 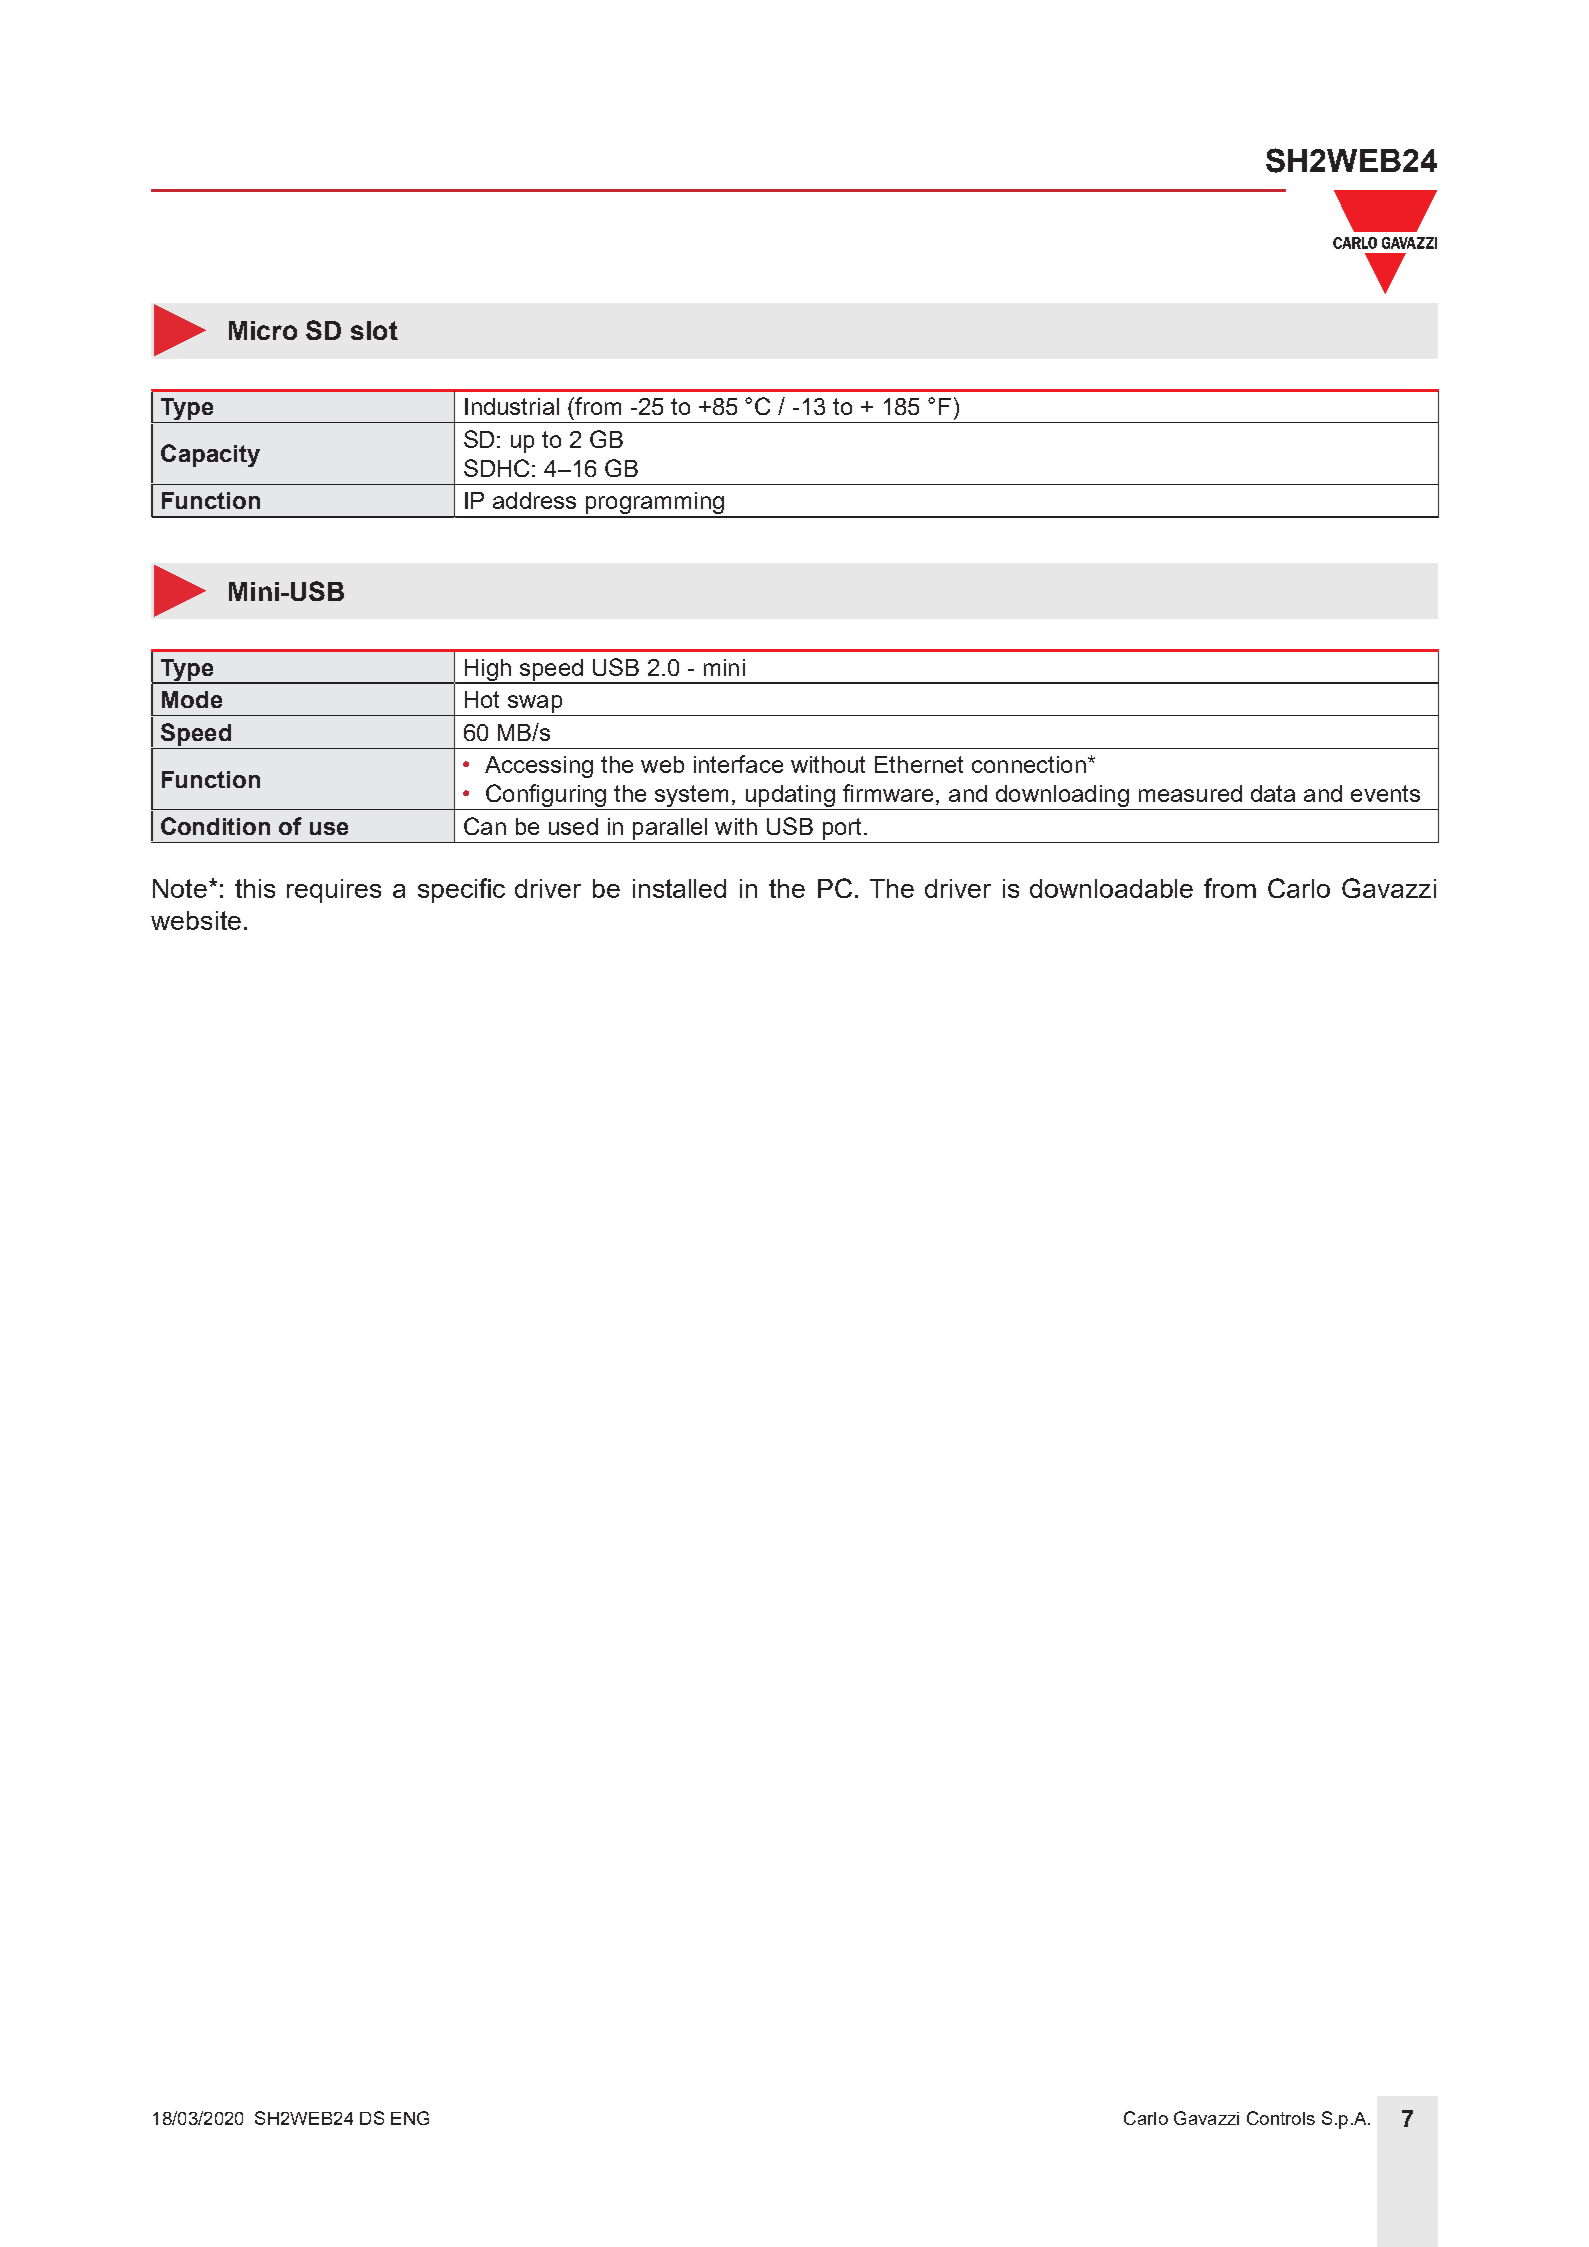 What do you see at coordinates (196, 920) in the screenshot?
I see `website` at bounding box center [196, 920].
